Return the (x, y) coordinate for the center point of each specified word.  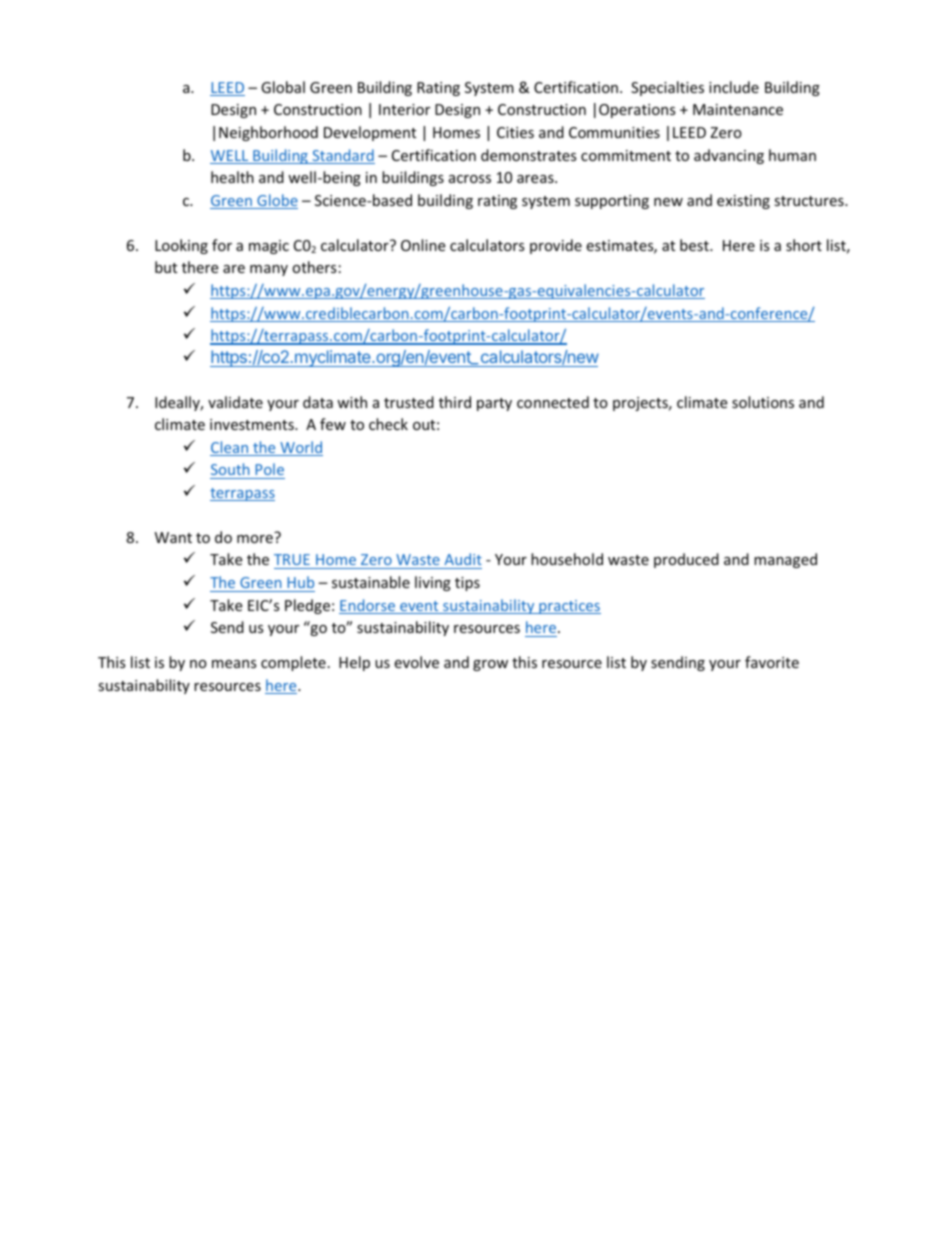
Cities (515, 132)
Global (283, 87)
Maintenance (738, 109)
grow (490, 665)
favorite (772, 662)
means (234, 664)
